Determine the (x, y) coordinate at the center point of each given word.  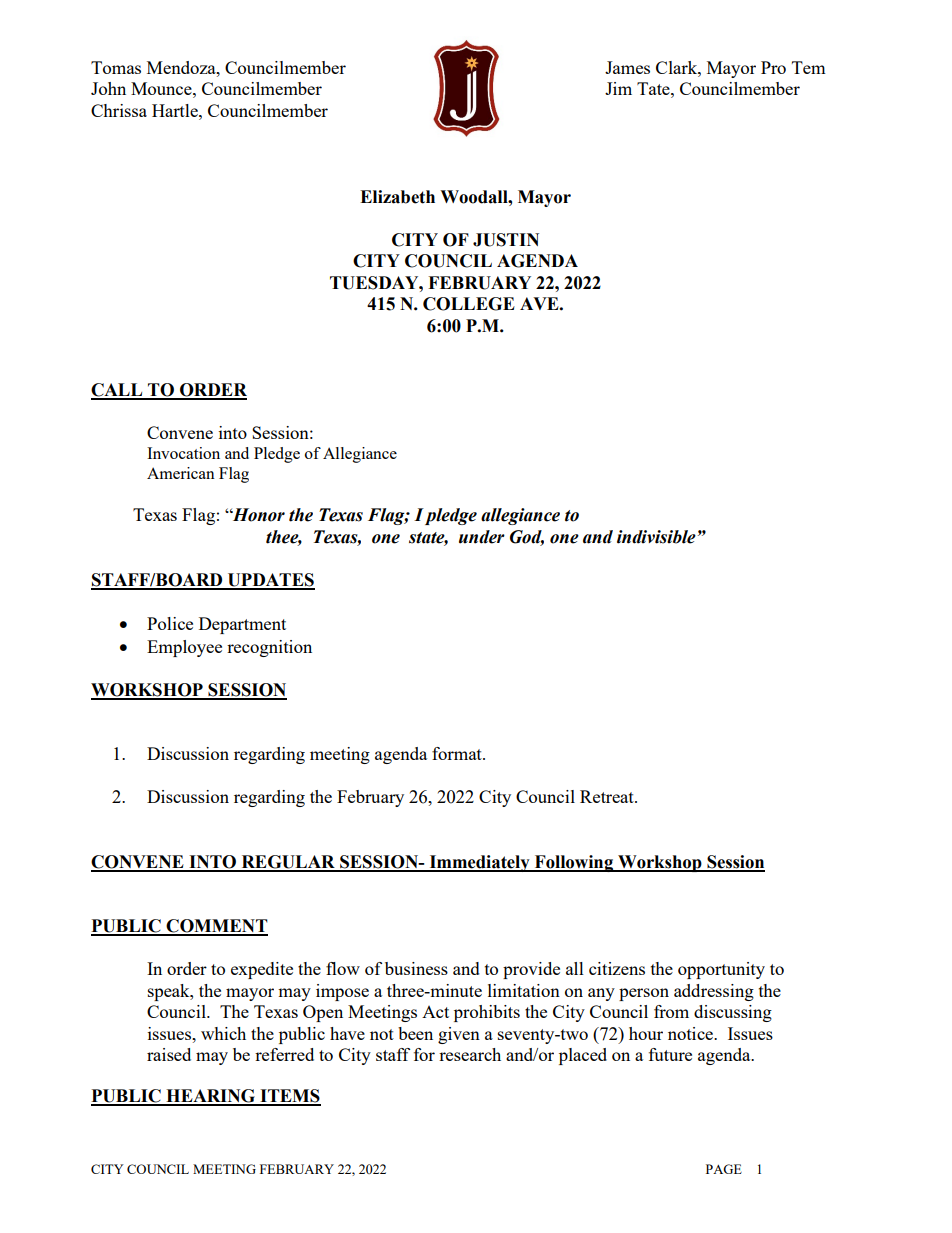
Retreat (608, 796)
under (482, 537)
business (416, 968)
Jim (618, 88)
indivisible (656, 537)
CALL (118, 391)
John (108, 88)
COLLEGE (469, 304)
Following (574, 863)
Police (170, 623)
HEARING (211, 1097)
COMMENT (216, 927)
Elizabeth (397, 197)
